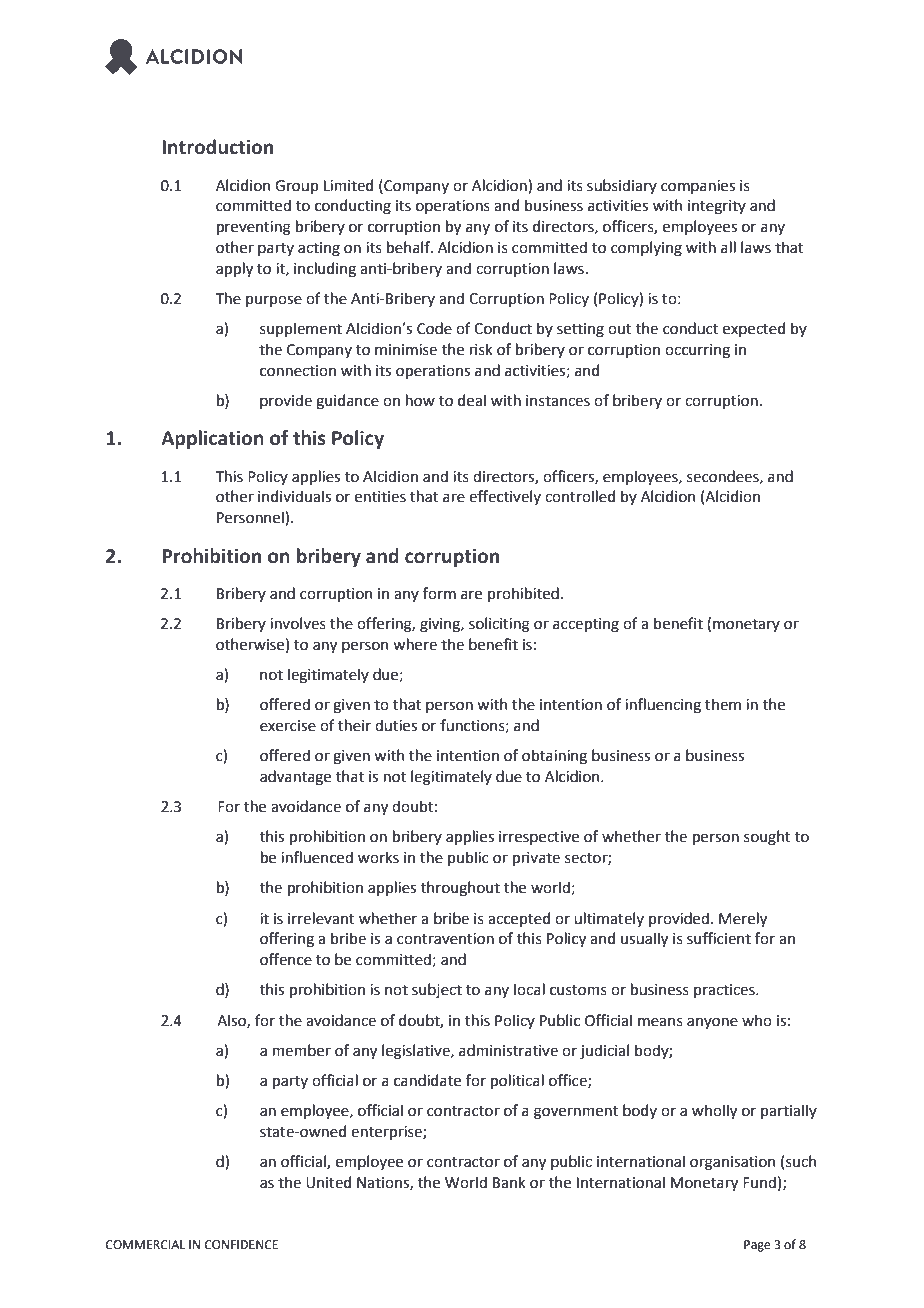 This screenshot has width=924, height=1308. What do you see at coordinates (409, 247) in the screenshot?
I see `behalf` at bounding box center [409, 247].
